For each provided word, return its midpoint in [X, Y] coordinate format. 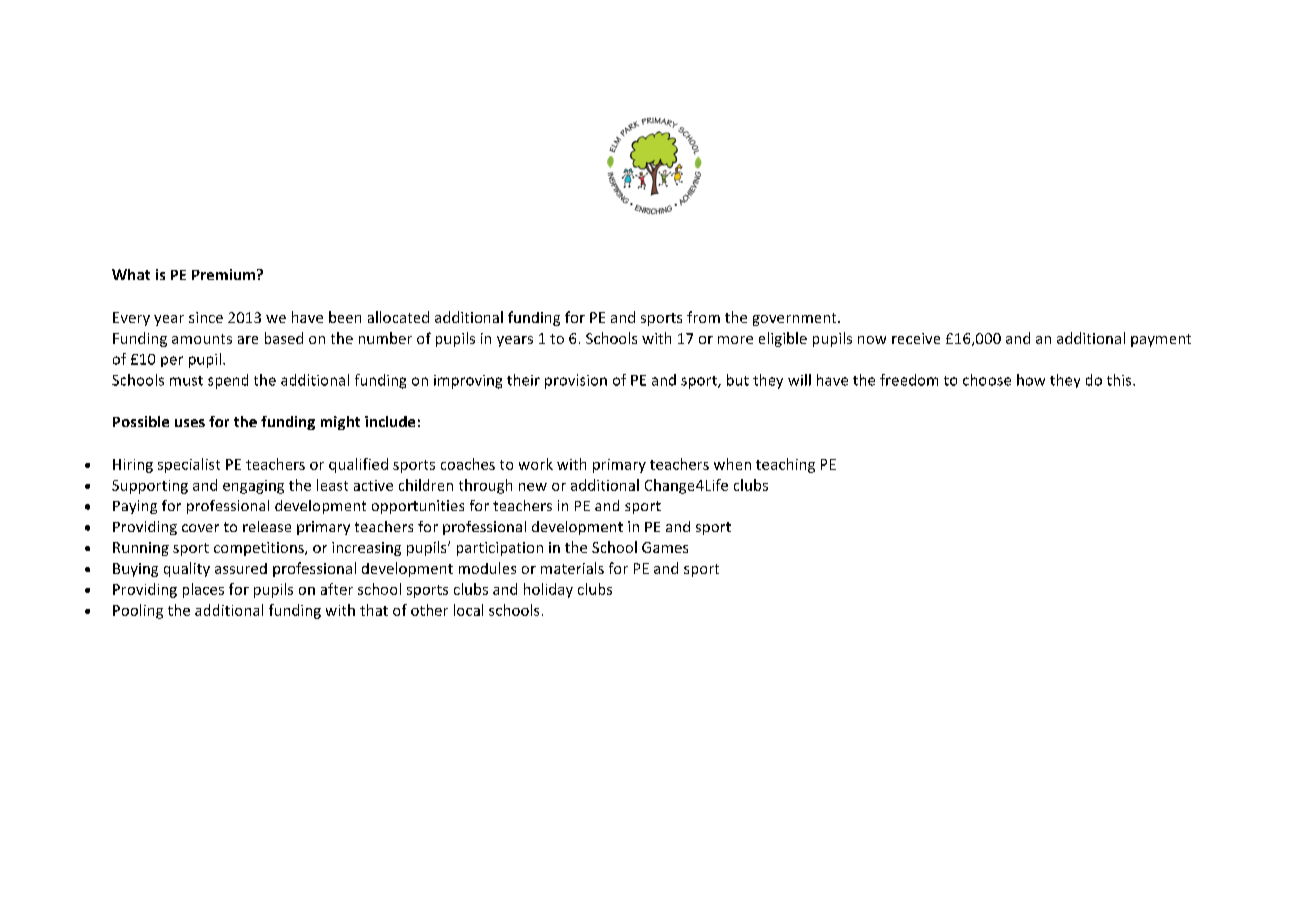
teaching [785, 465]
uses [190, 423]
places [203, 590]
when [732, 464]
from [703, 317]
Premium [223, 274]
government [796, 319]
